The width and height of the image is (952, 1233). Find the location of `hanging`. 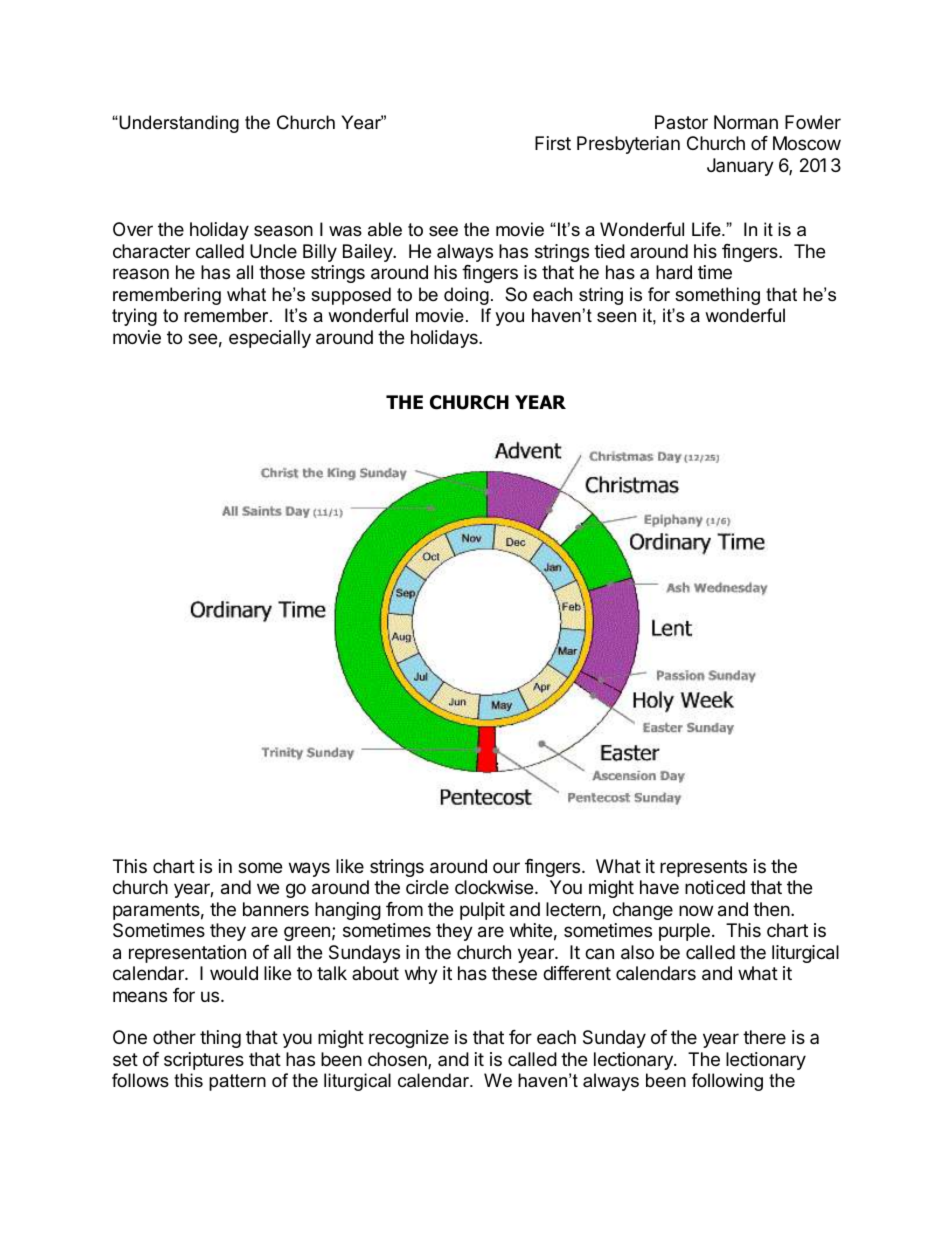

hanging is located at coordinates (348, 911).
